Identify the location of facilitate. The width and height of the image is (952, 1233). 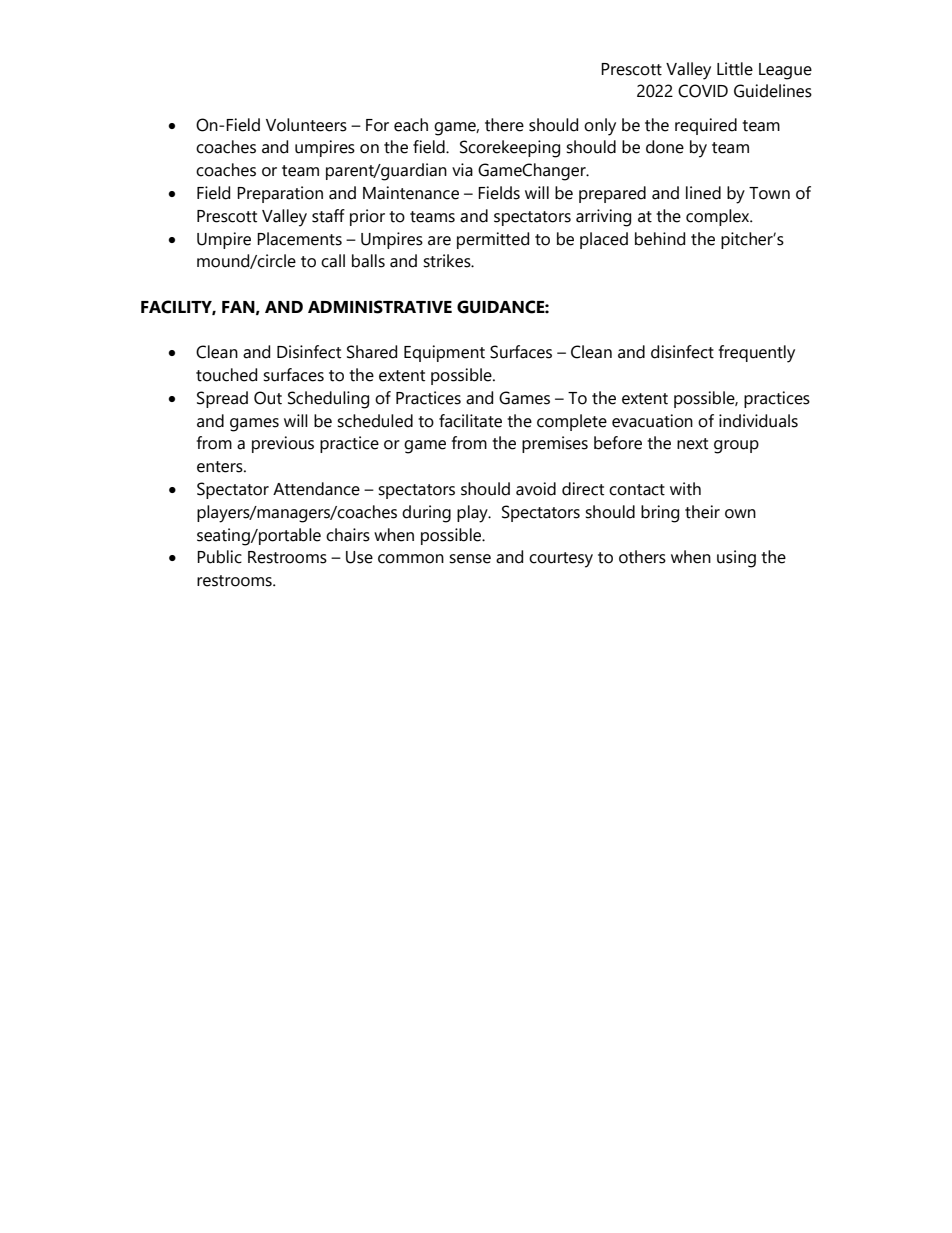
(470, 421).
